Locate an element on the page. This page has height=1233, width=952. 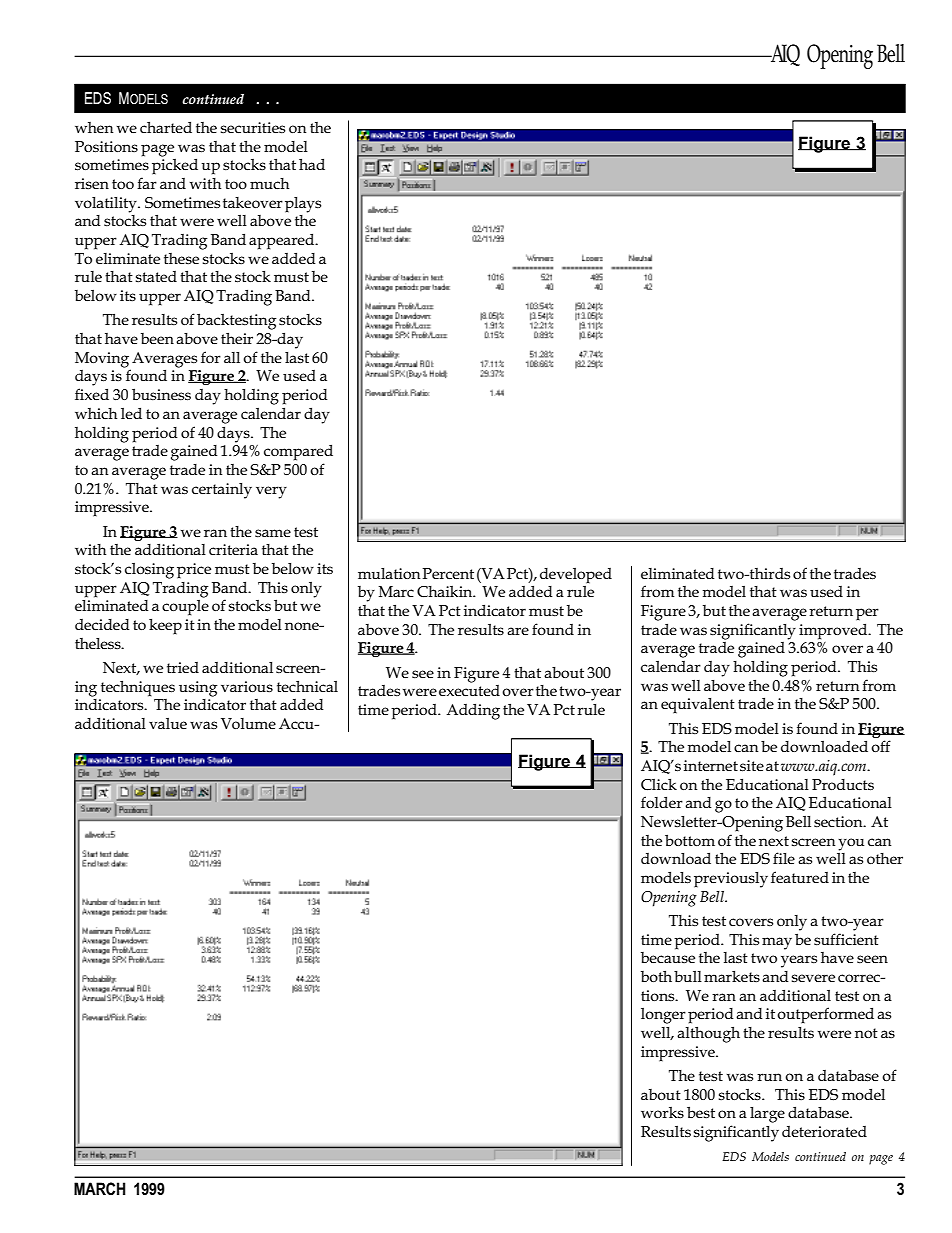
best is located at coordinates (701, 1112).
